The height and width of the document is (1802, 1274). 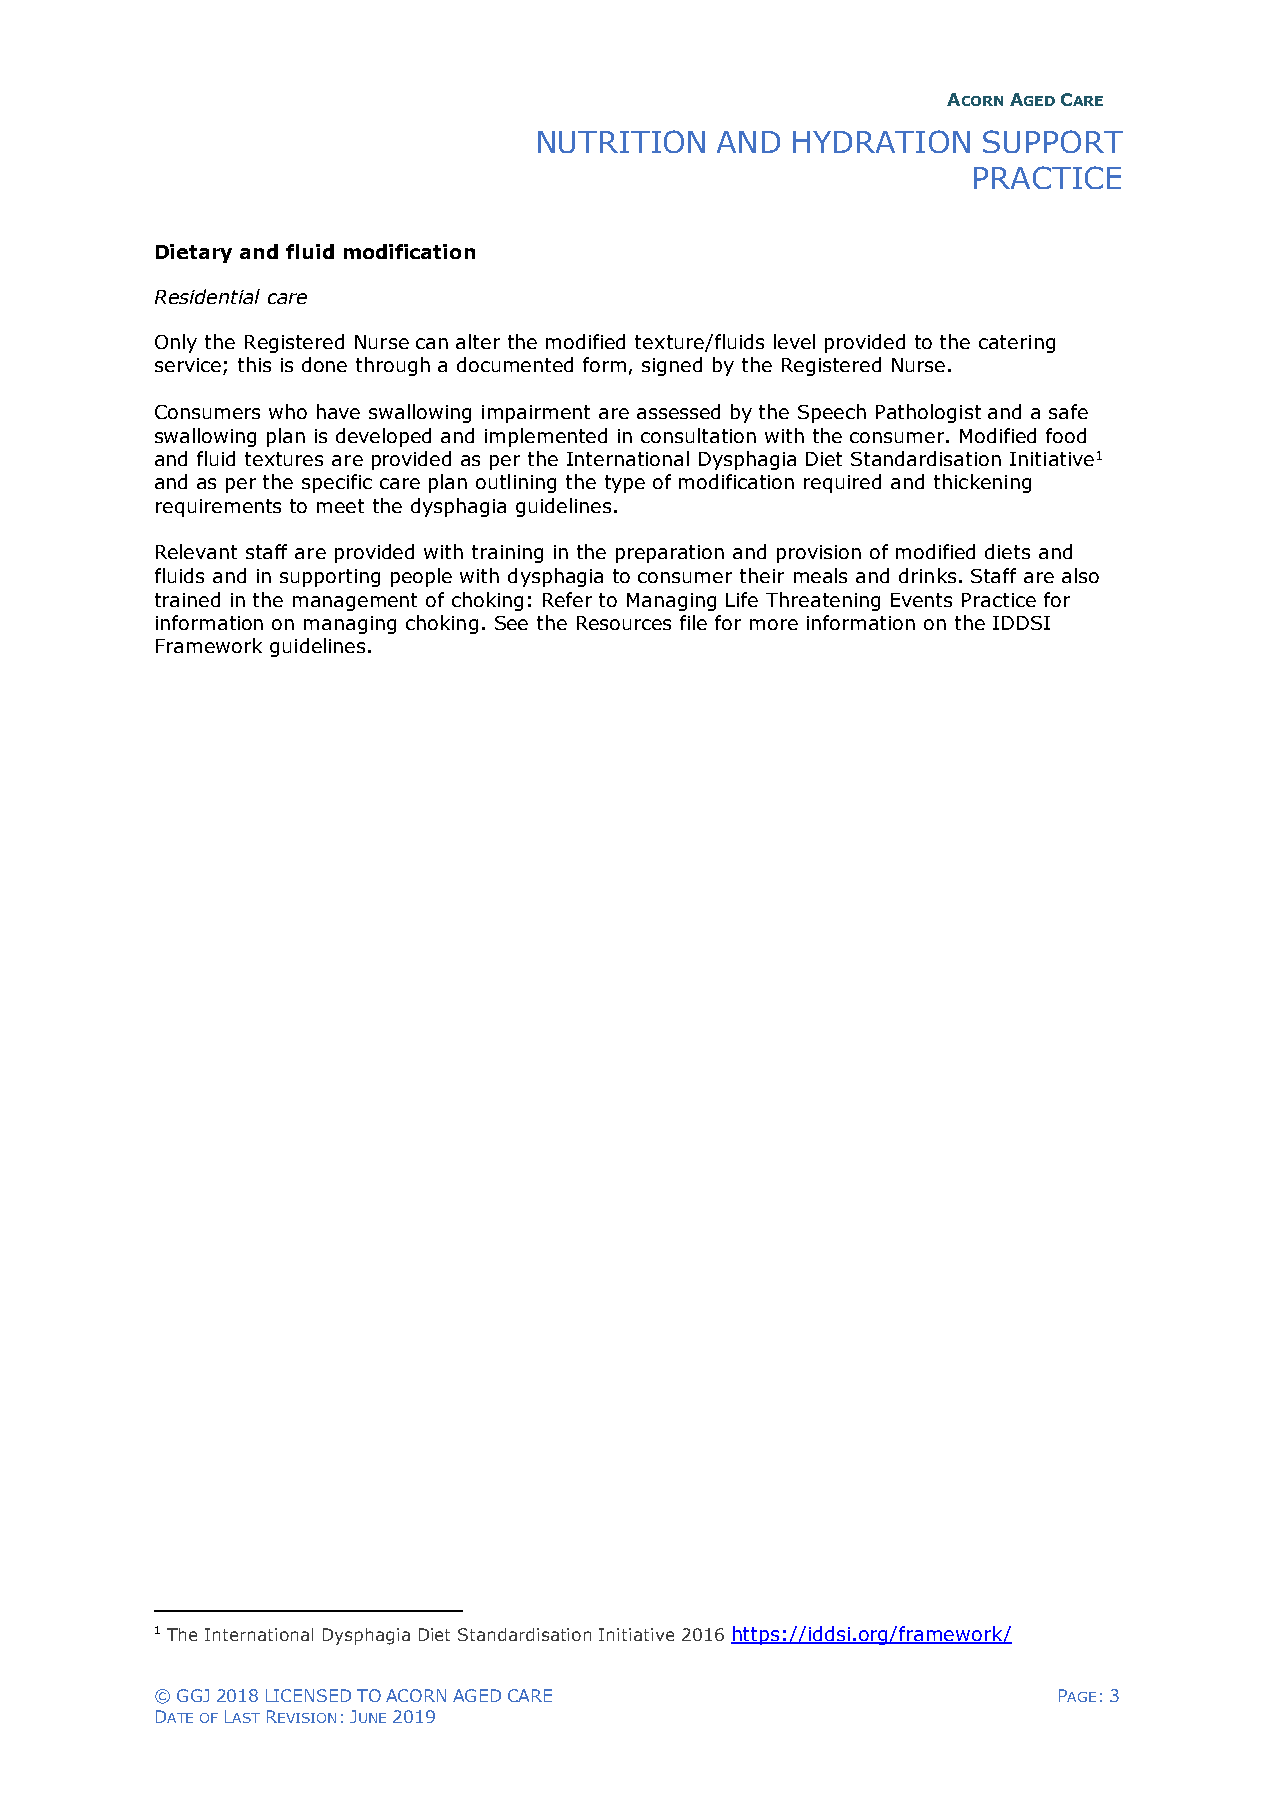 I want to click on HYDRATION, so click(x=881, y=141).
